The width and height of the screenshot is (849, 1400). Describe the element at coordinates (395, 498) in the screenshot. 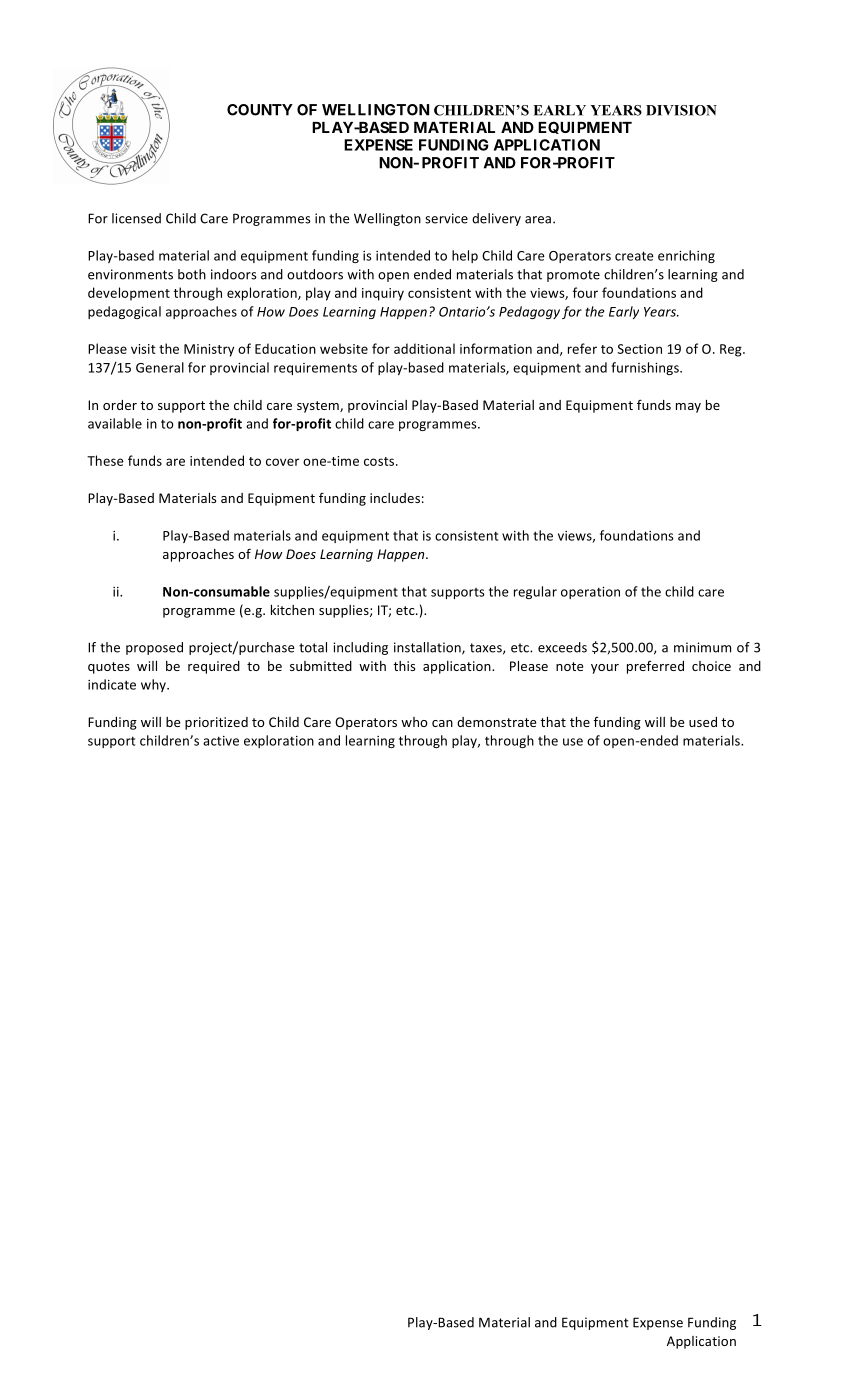

I see `includes` at that location.
